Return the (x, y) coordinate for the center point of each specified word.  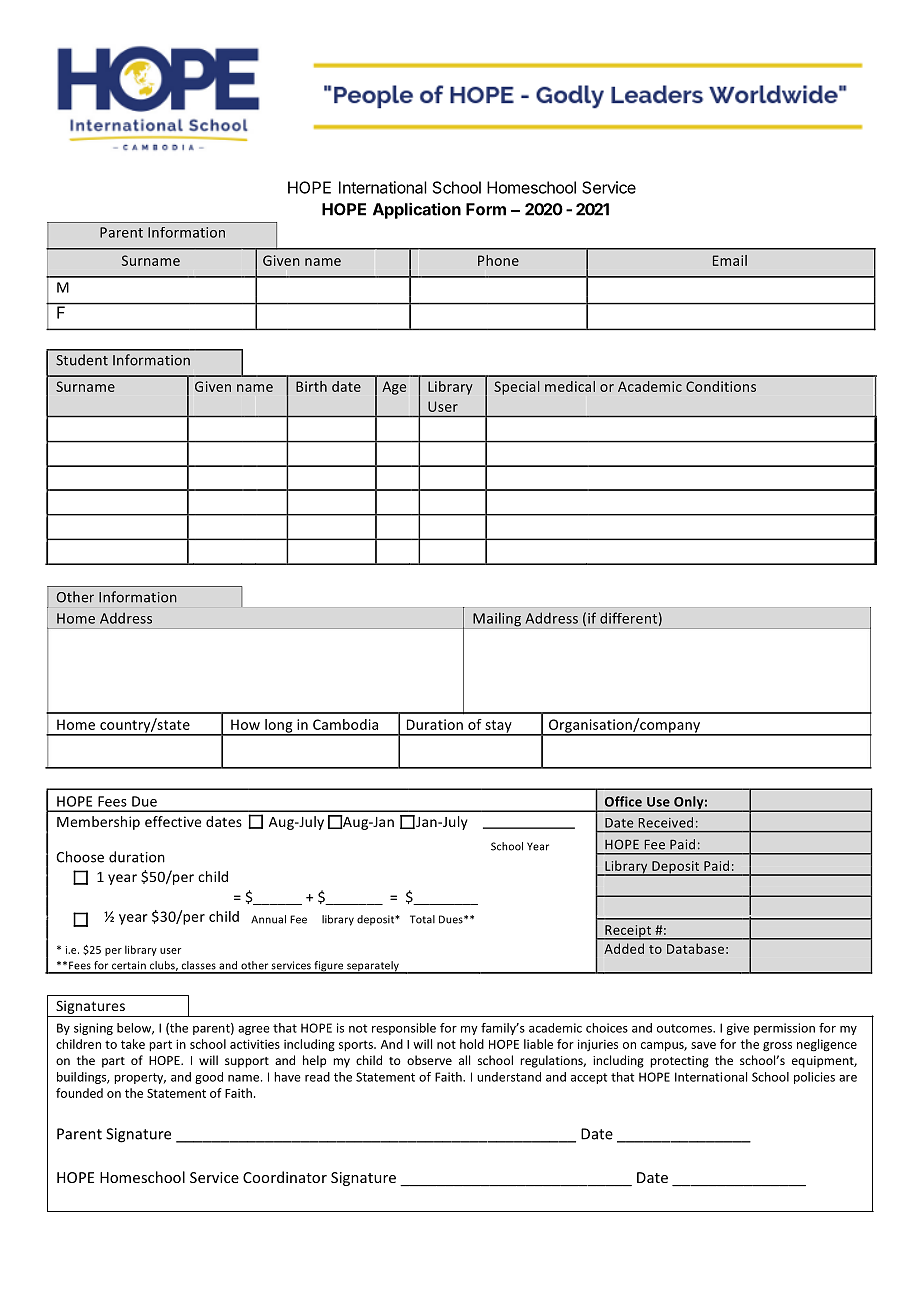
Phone (498, 260)
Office (623, 801)
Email (730, 260)
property (140, 1078)
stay (498, 727)
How (245, 724)
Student (82, 360)
